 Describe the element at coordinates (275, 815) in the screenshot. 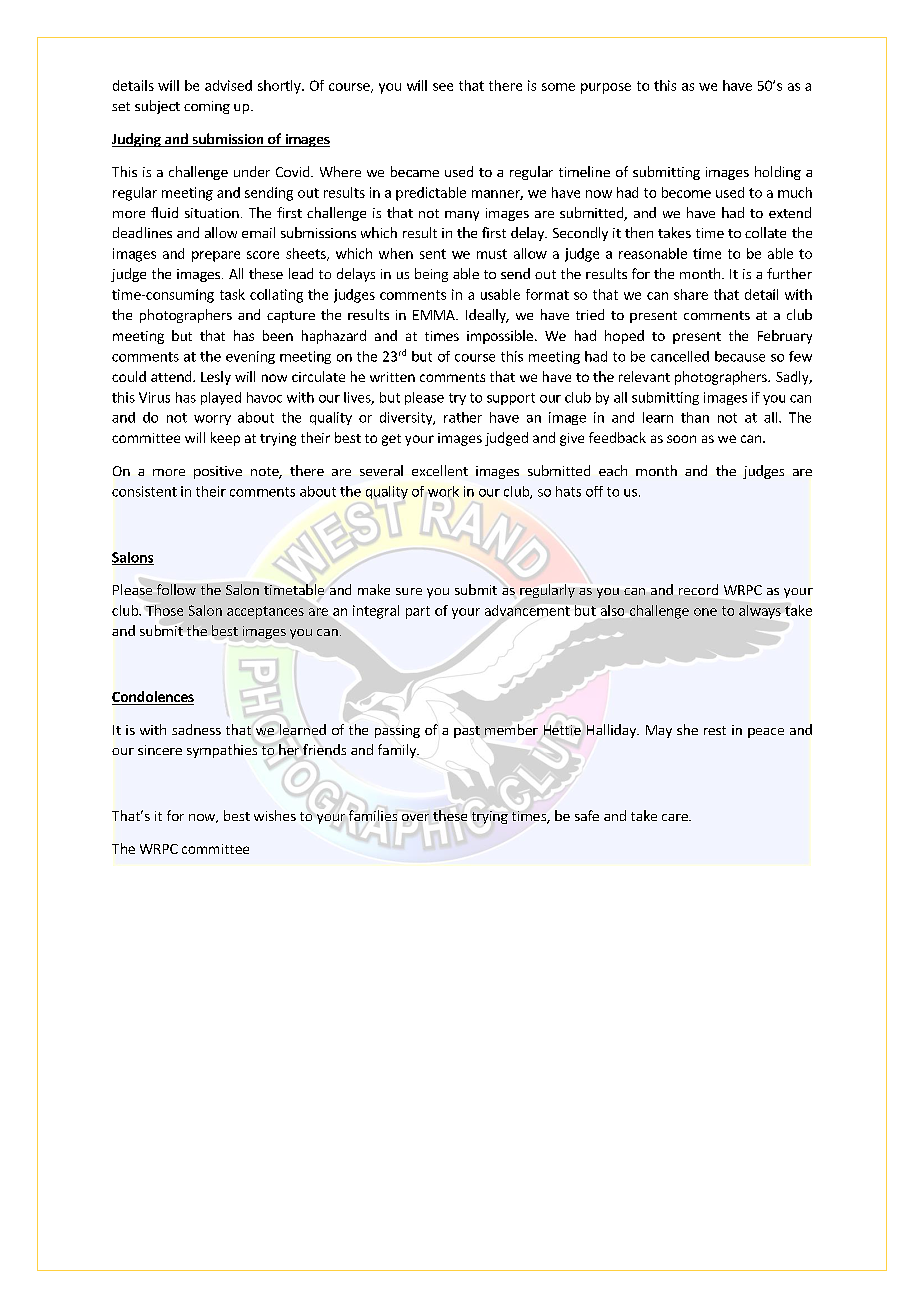

I see `wishes` at that location.
